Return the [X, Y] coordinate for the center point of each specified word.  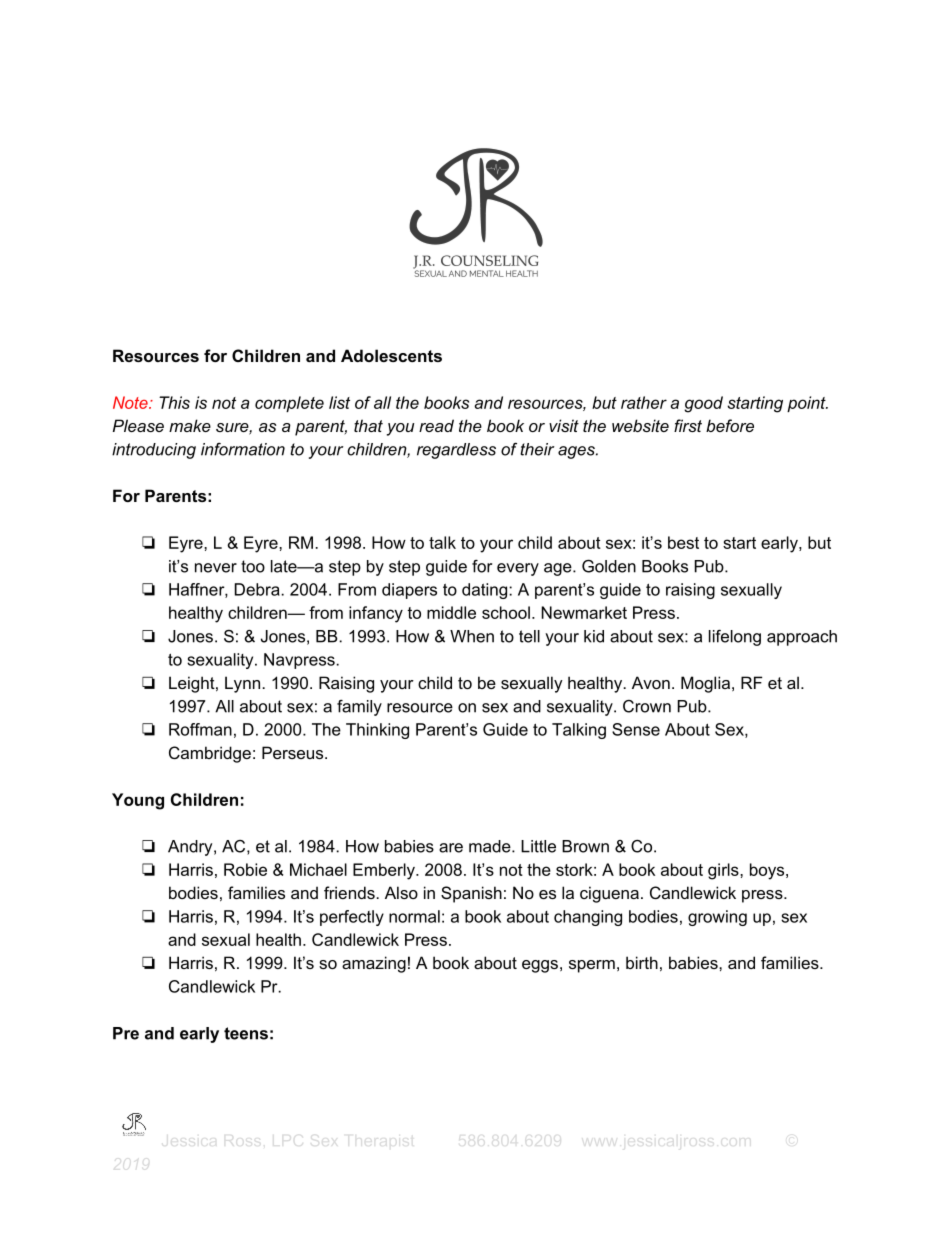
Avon [651, 682]
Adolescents [391, 355]
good [703, 404]
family [359, 708]
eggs [540, 966]
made [491, 846]
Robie [245, 869]
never [216, 568]
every [518, 569]
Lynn [242, 684]
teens [246, 1033]
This [174, 402]
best [683, 542]
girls [724, 871]
